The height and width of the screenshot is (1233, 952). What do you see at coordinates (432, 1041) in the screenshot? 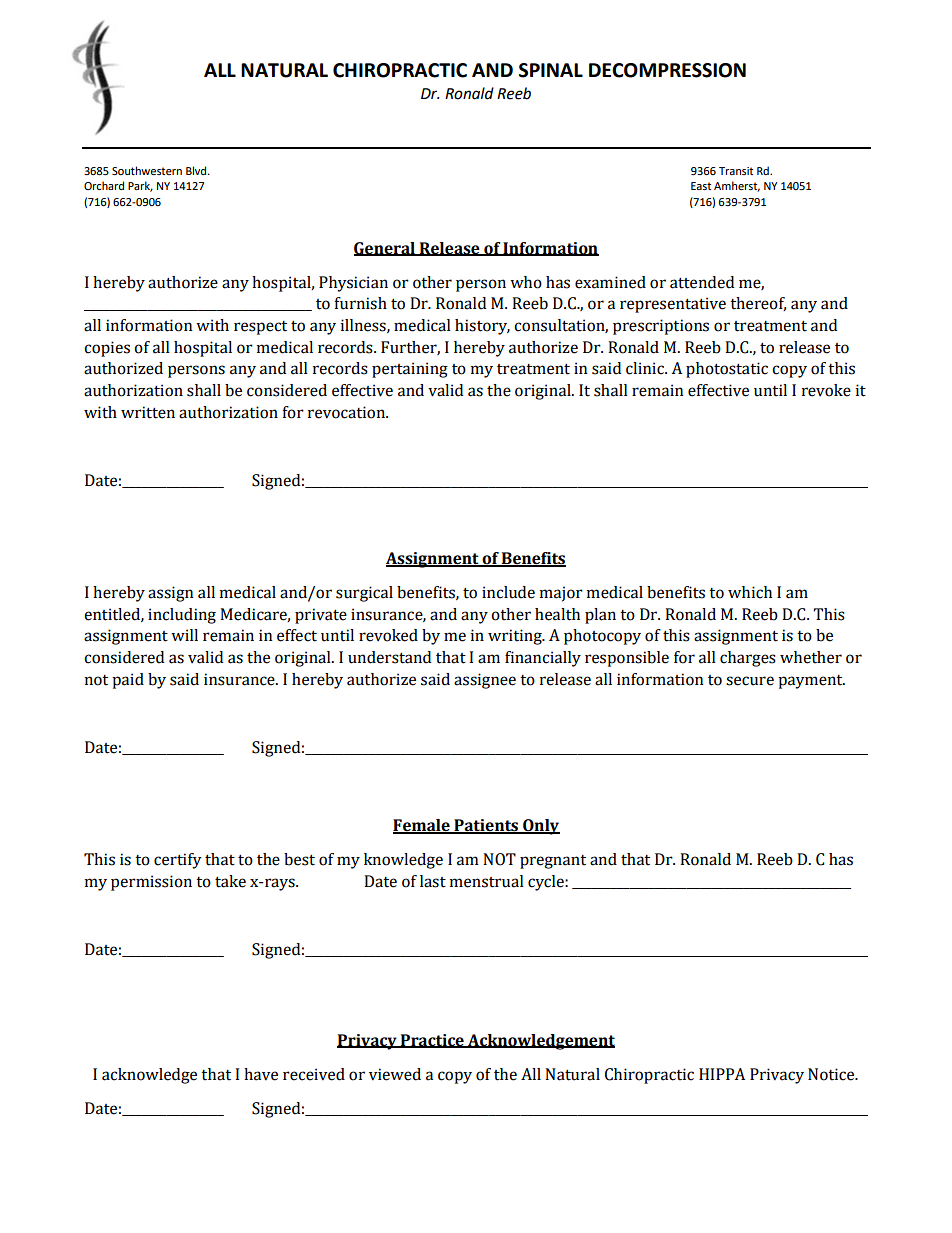
I see `Practice` at bounding box center [432, 1041].
